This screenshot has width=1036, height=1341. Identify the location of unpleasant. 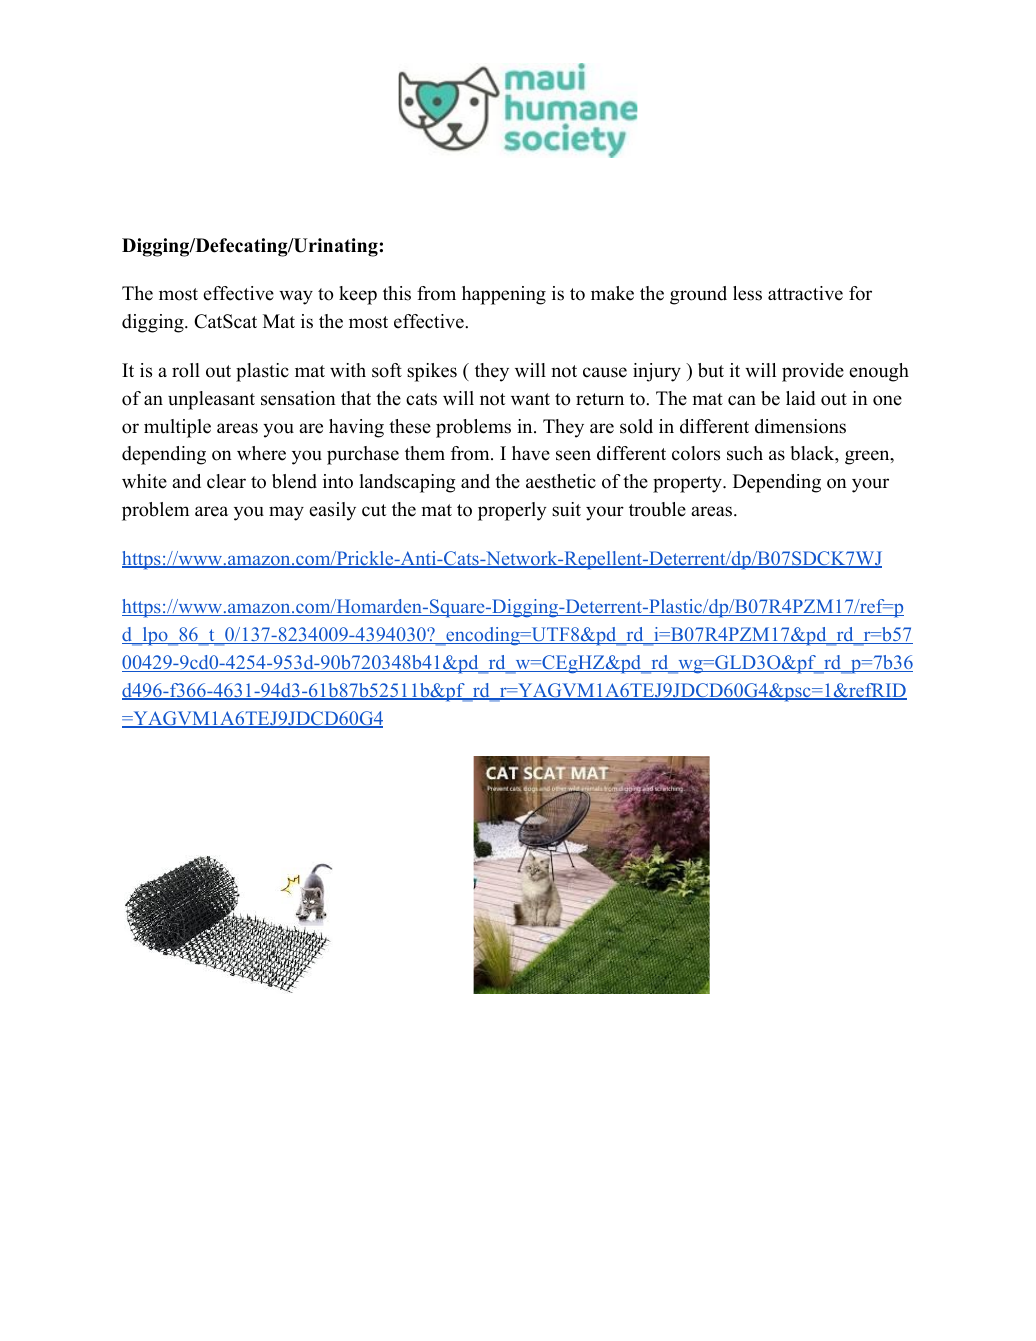
(211, 400).
